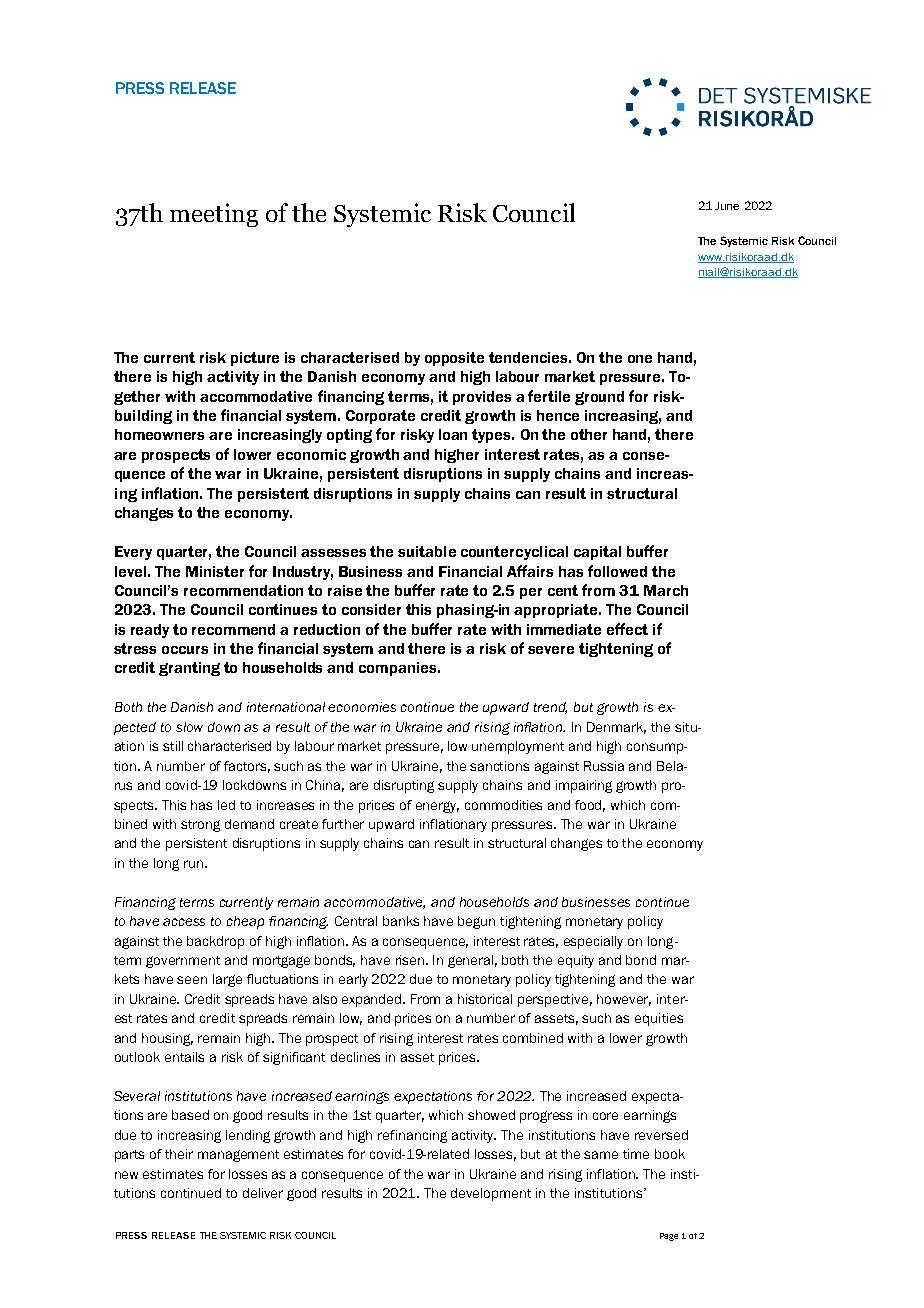 Image resolution: width=924 pixels, height=1308 pixels. I want to click on their, so click(179, 1154).
